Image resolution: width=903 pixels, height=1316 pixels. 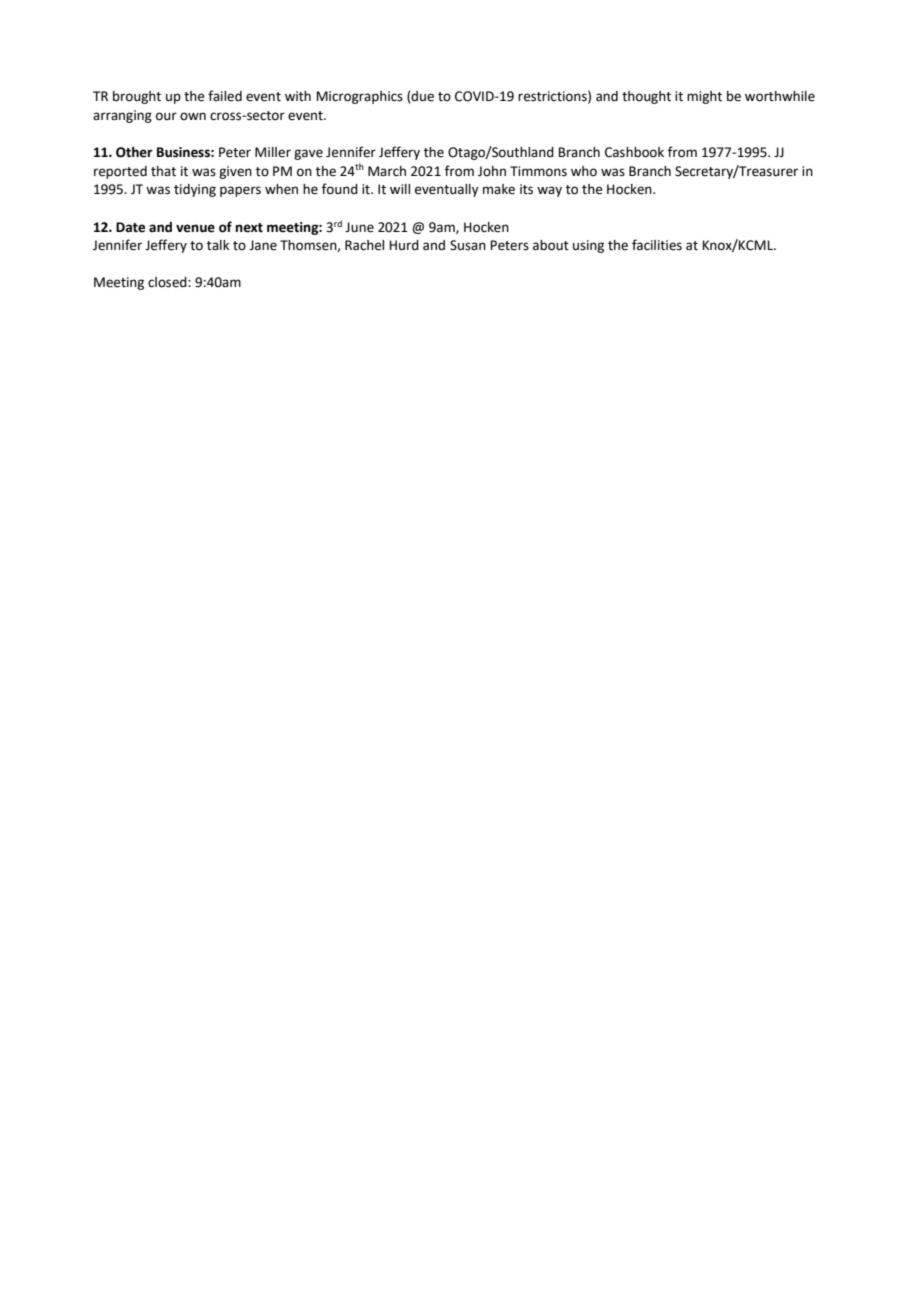 I want to click on closed, so click(x=168, y=282).
